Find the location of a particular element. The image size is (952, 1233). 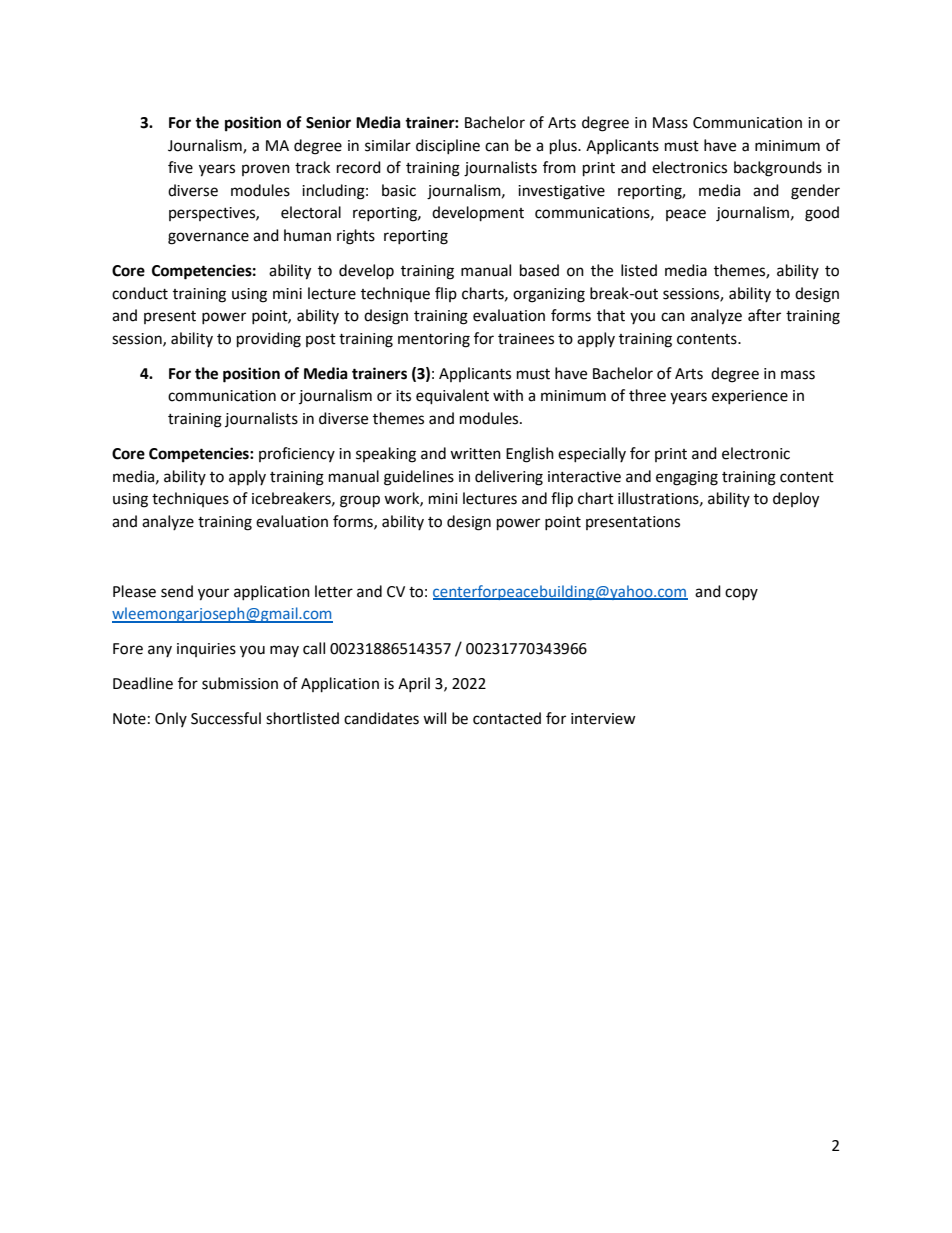

providing is located at coordinates (269, 340).
